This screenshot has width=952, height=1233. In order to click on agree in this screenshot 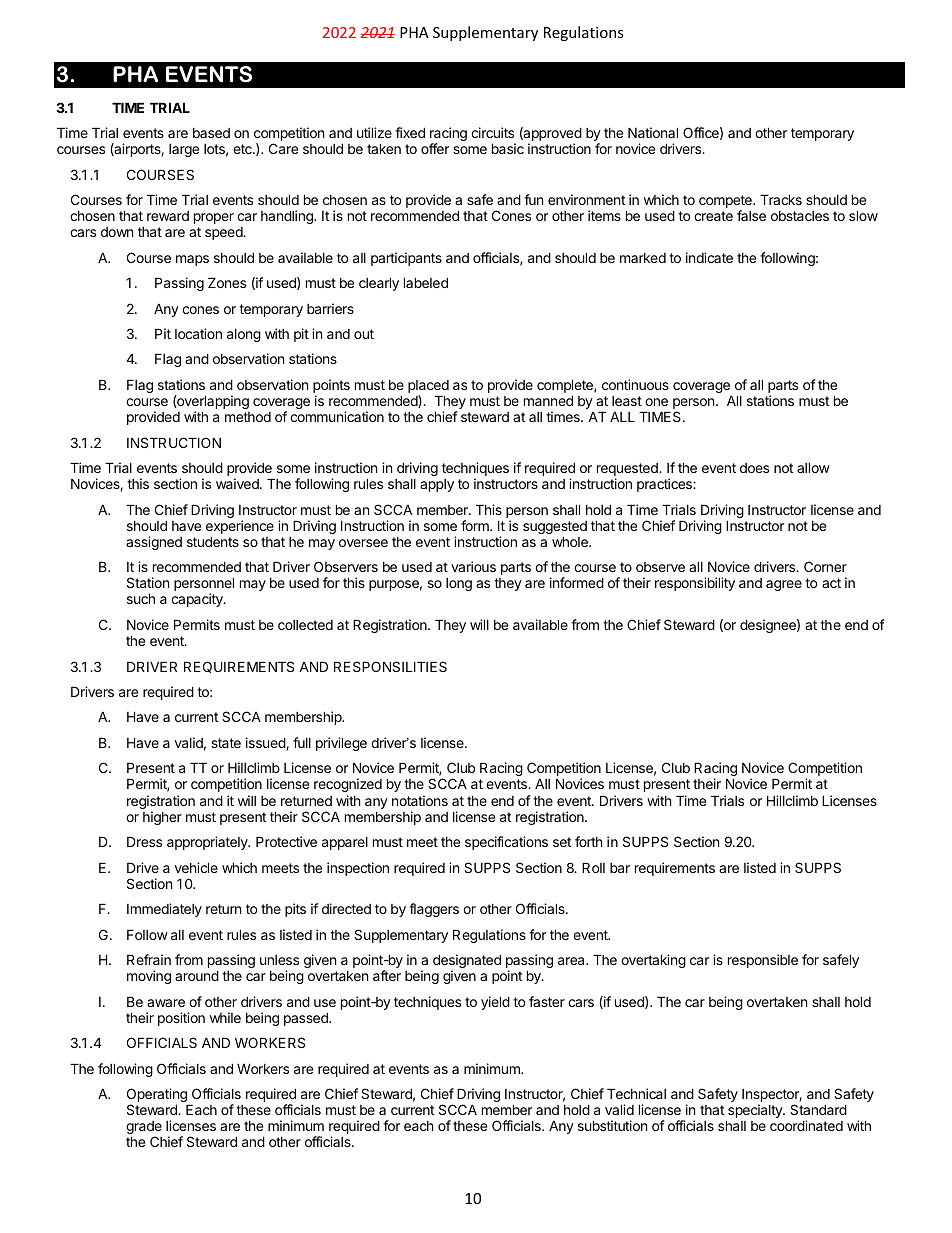, I will do `click(784, 585)`.
